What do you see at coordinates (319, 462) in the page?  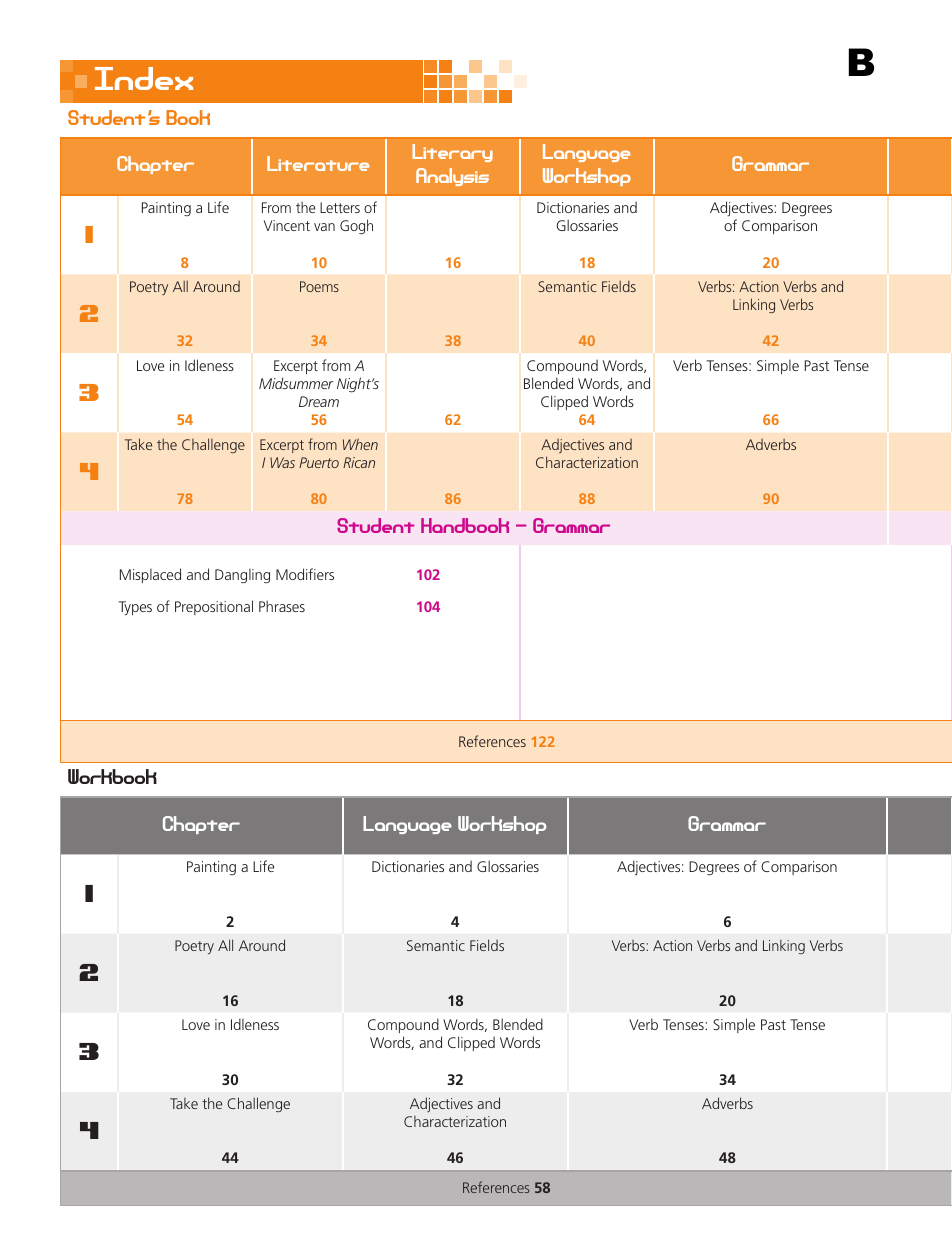 I see `Puerto` at bounding box center [319, 462].
